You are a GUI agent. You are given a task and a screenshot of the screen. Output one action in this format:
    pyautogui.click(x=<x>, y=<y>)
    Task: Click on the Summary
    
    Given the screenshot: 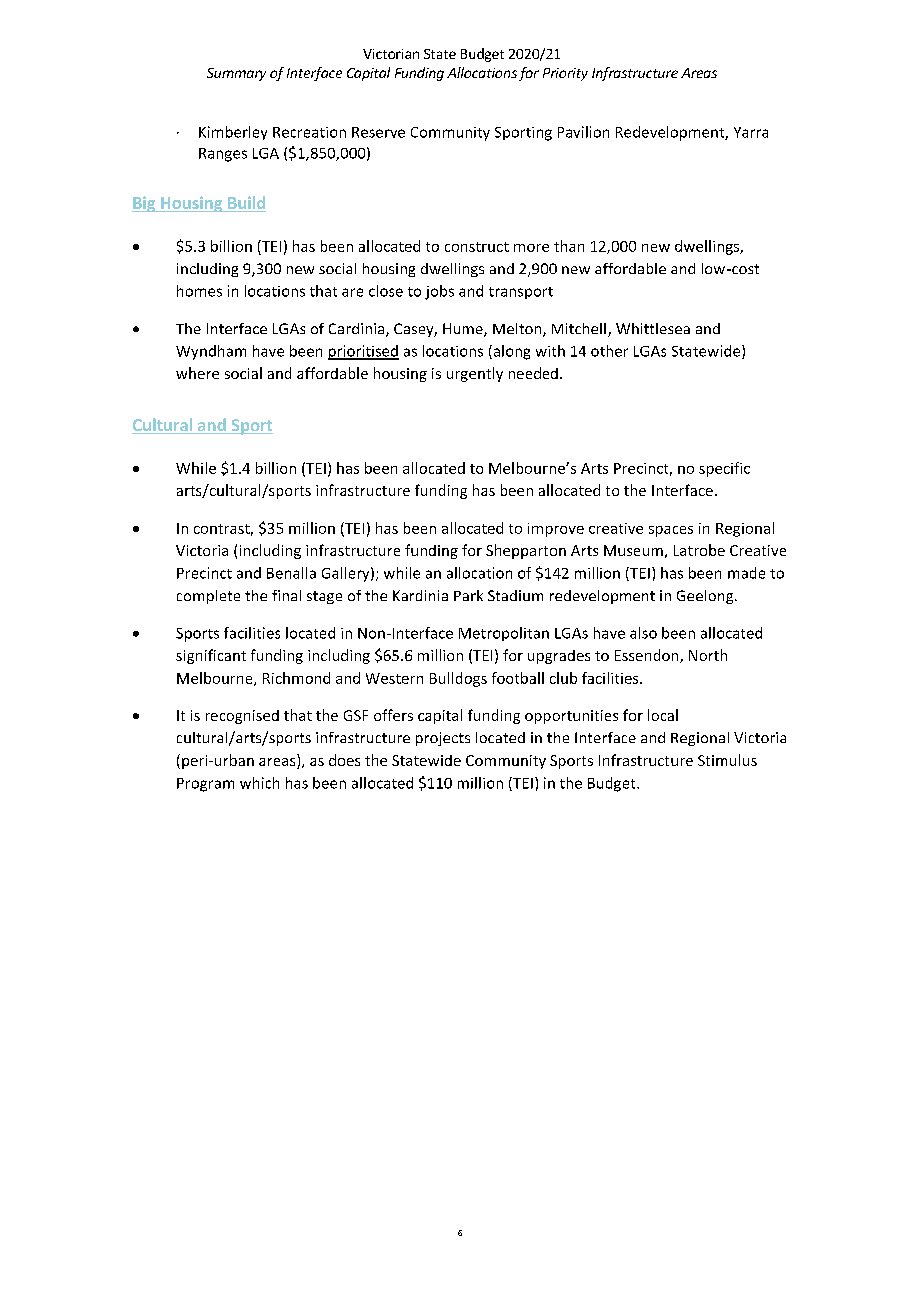 What is the action you would take?
    pyautogui.click(x=236, y=74)
